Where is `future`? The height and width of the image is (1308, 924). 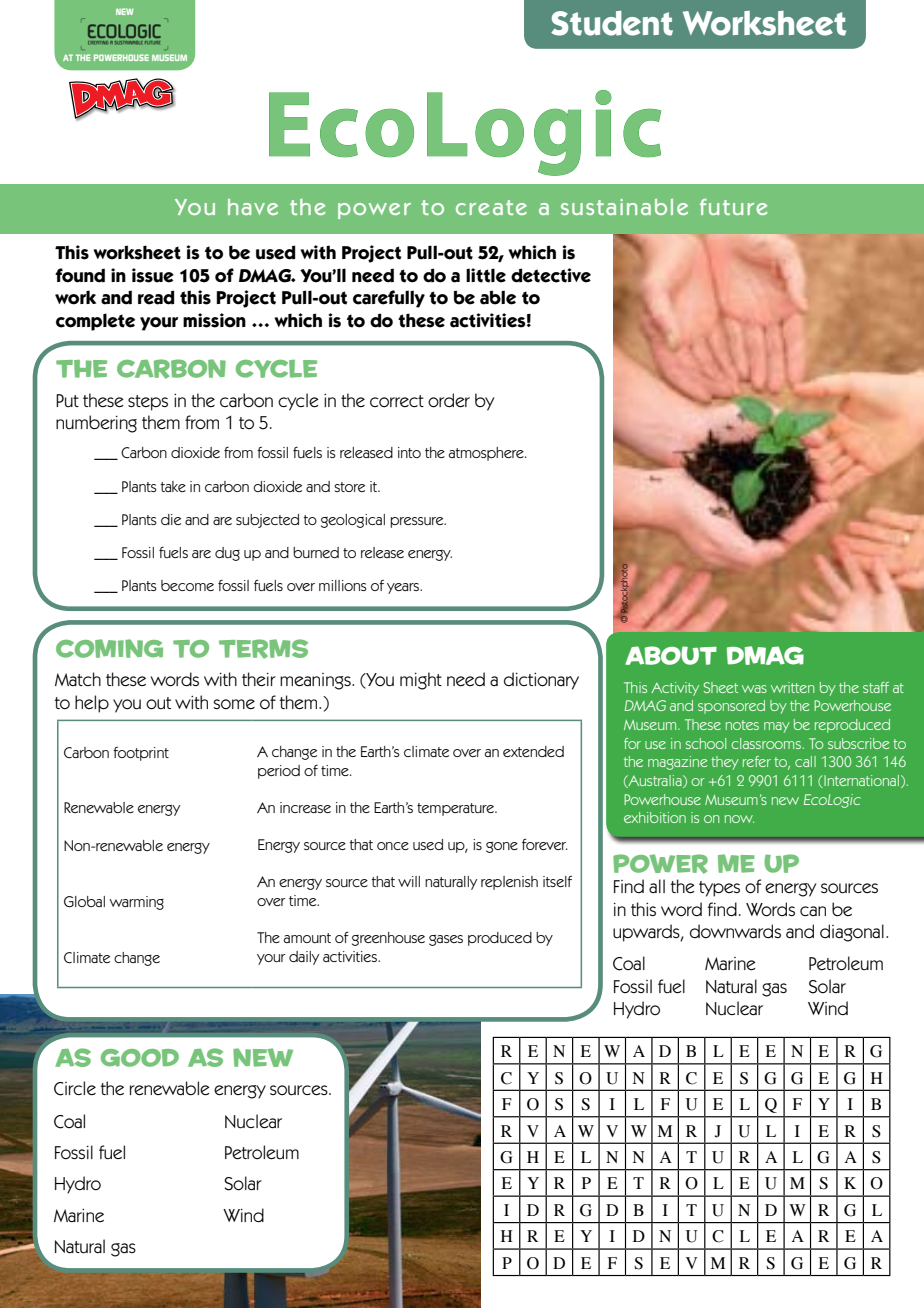
future is located at coordinates (733, 206).
